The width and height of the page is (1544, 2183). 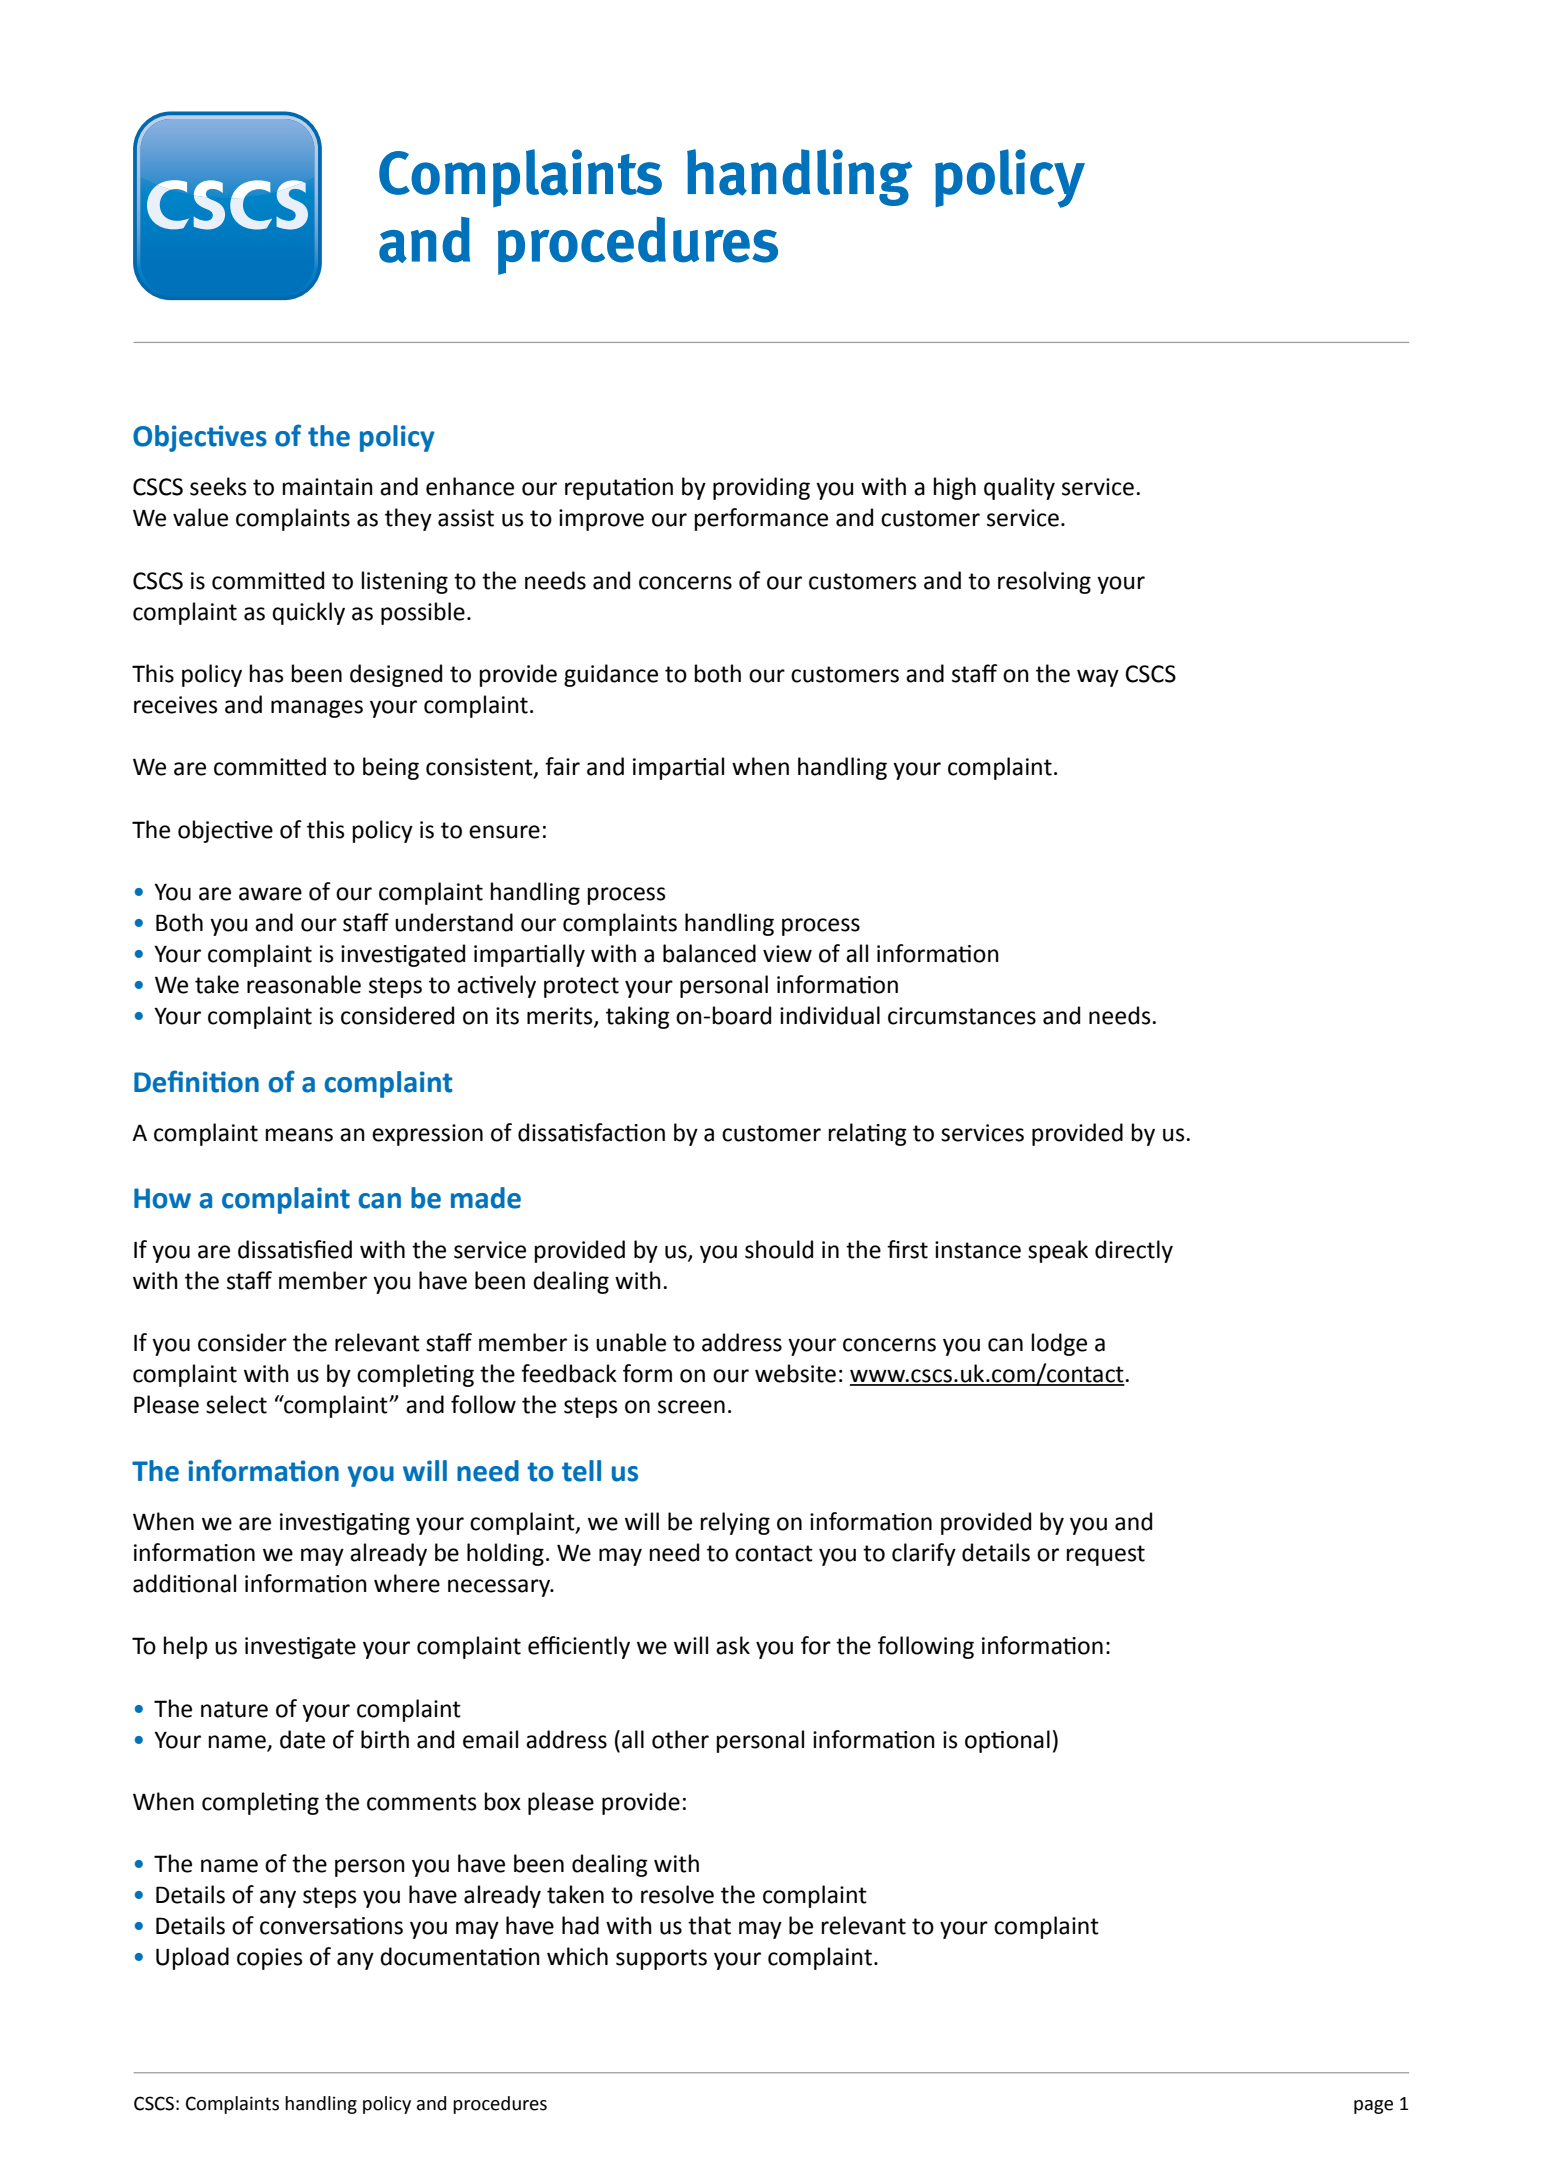 What do you see at coordinates (1044, 582) in the page?
I see `resolving` at bounding box center [1044, 582].
